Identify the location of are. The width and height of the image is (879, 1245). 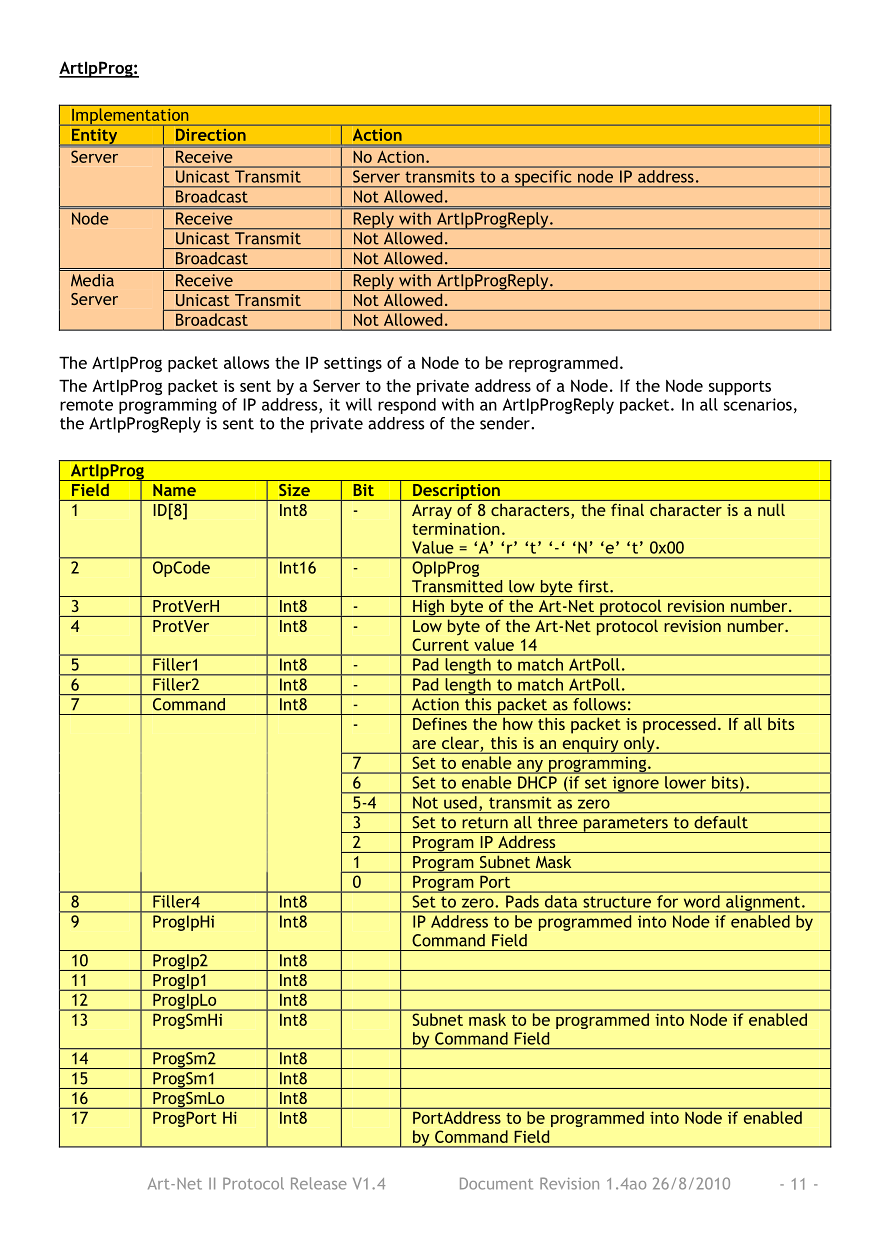
(424, 744).
